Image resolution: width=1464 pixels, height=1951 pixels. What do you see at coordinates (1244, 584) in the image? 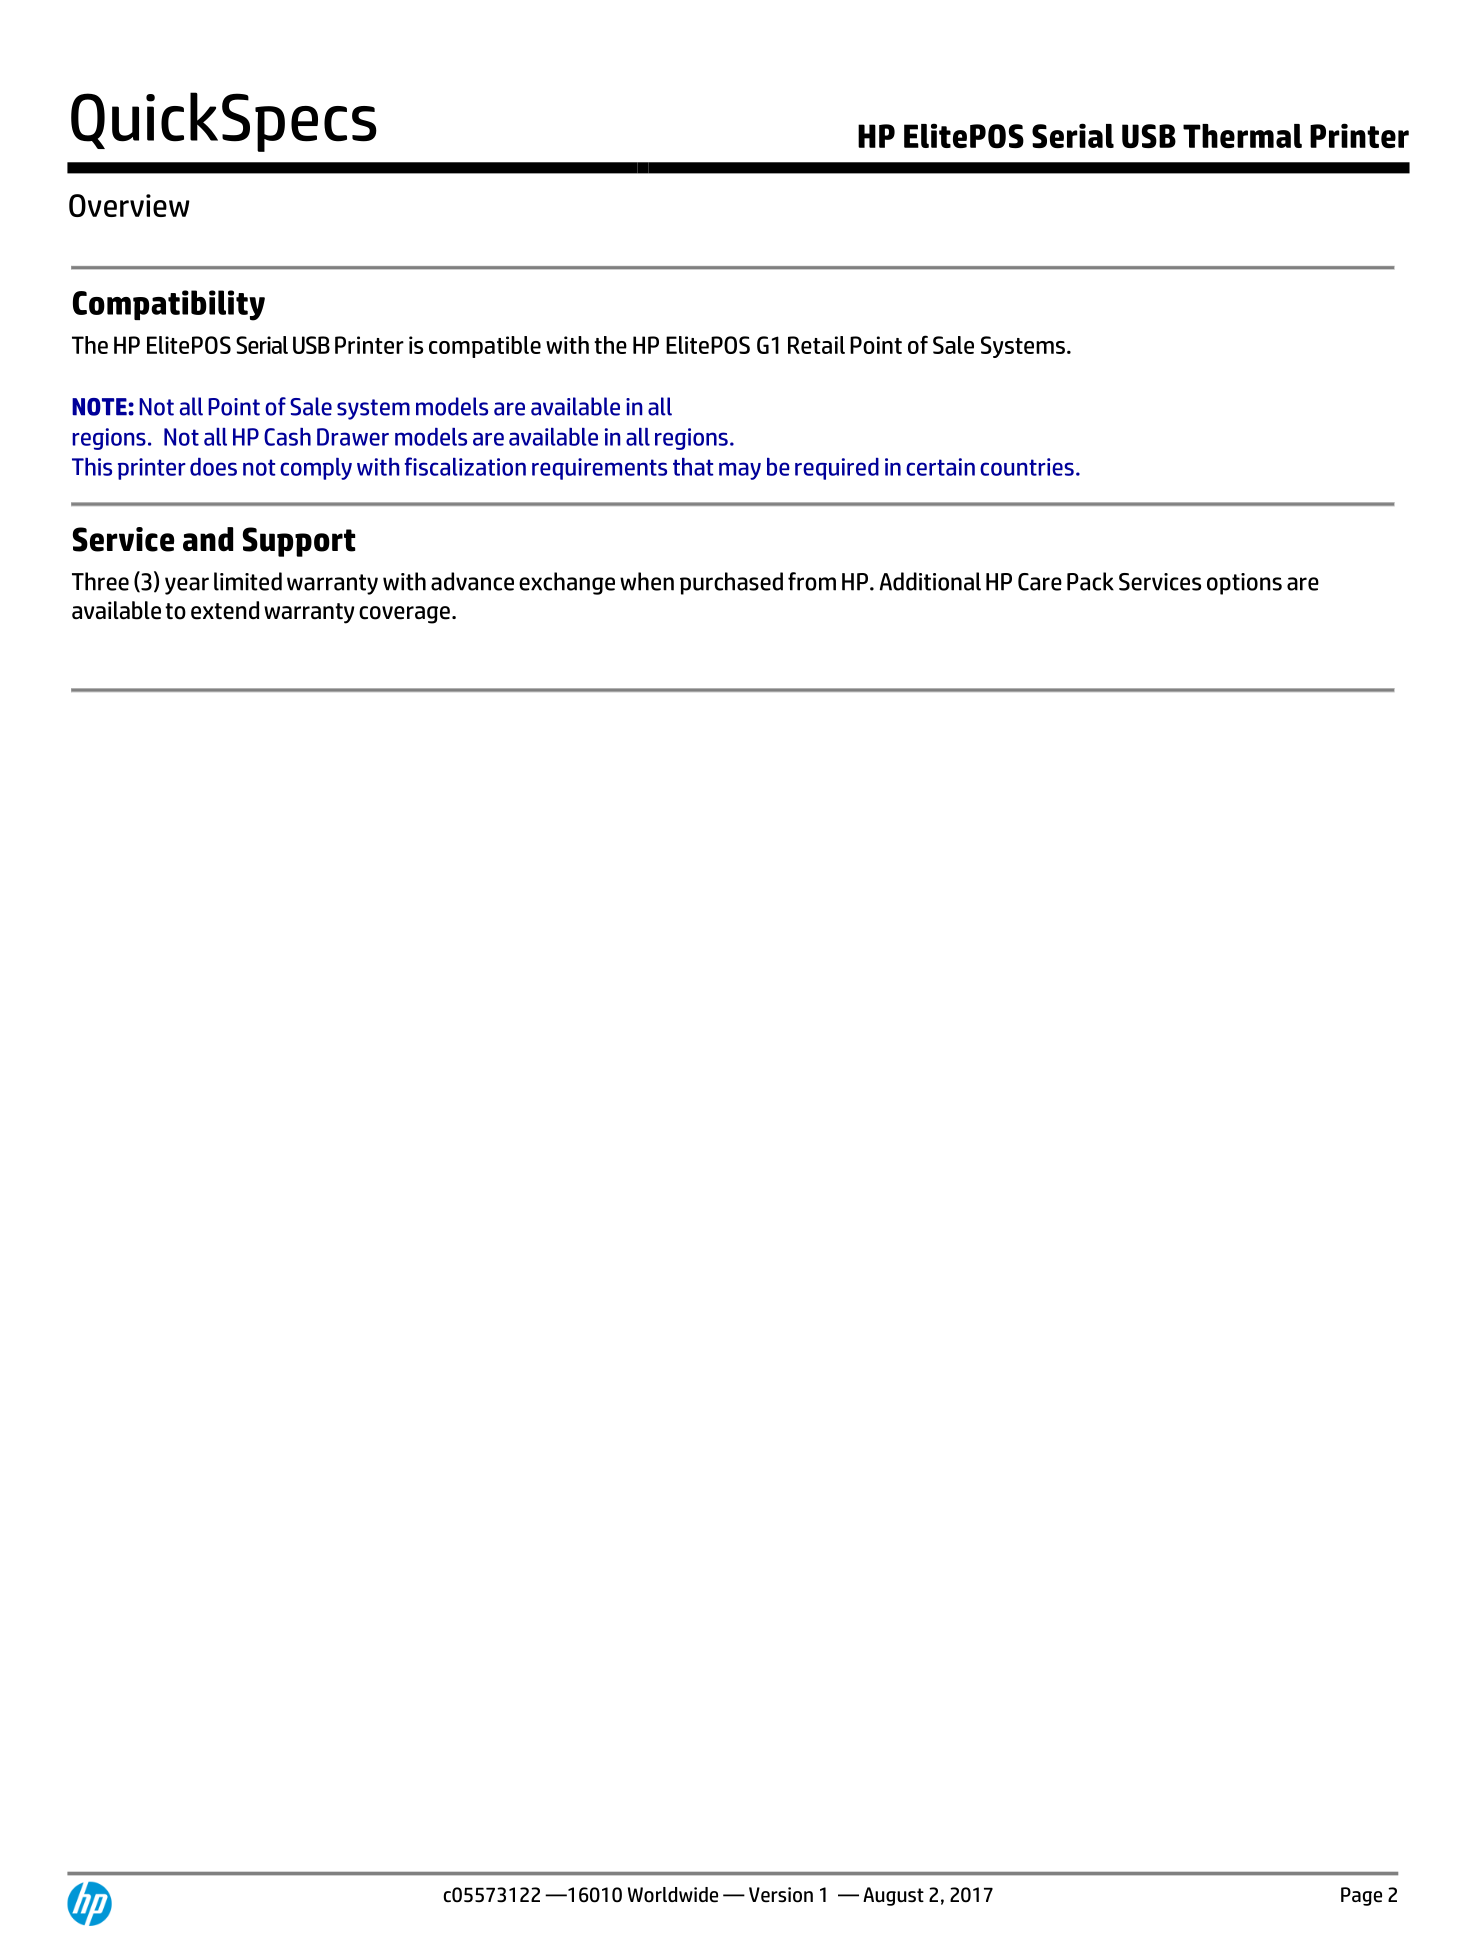
I see `options` at bounding box center [1244, 584].
